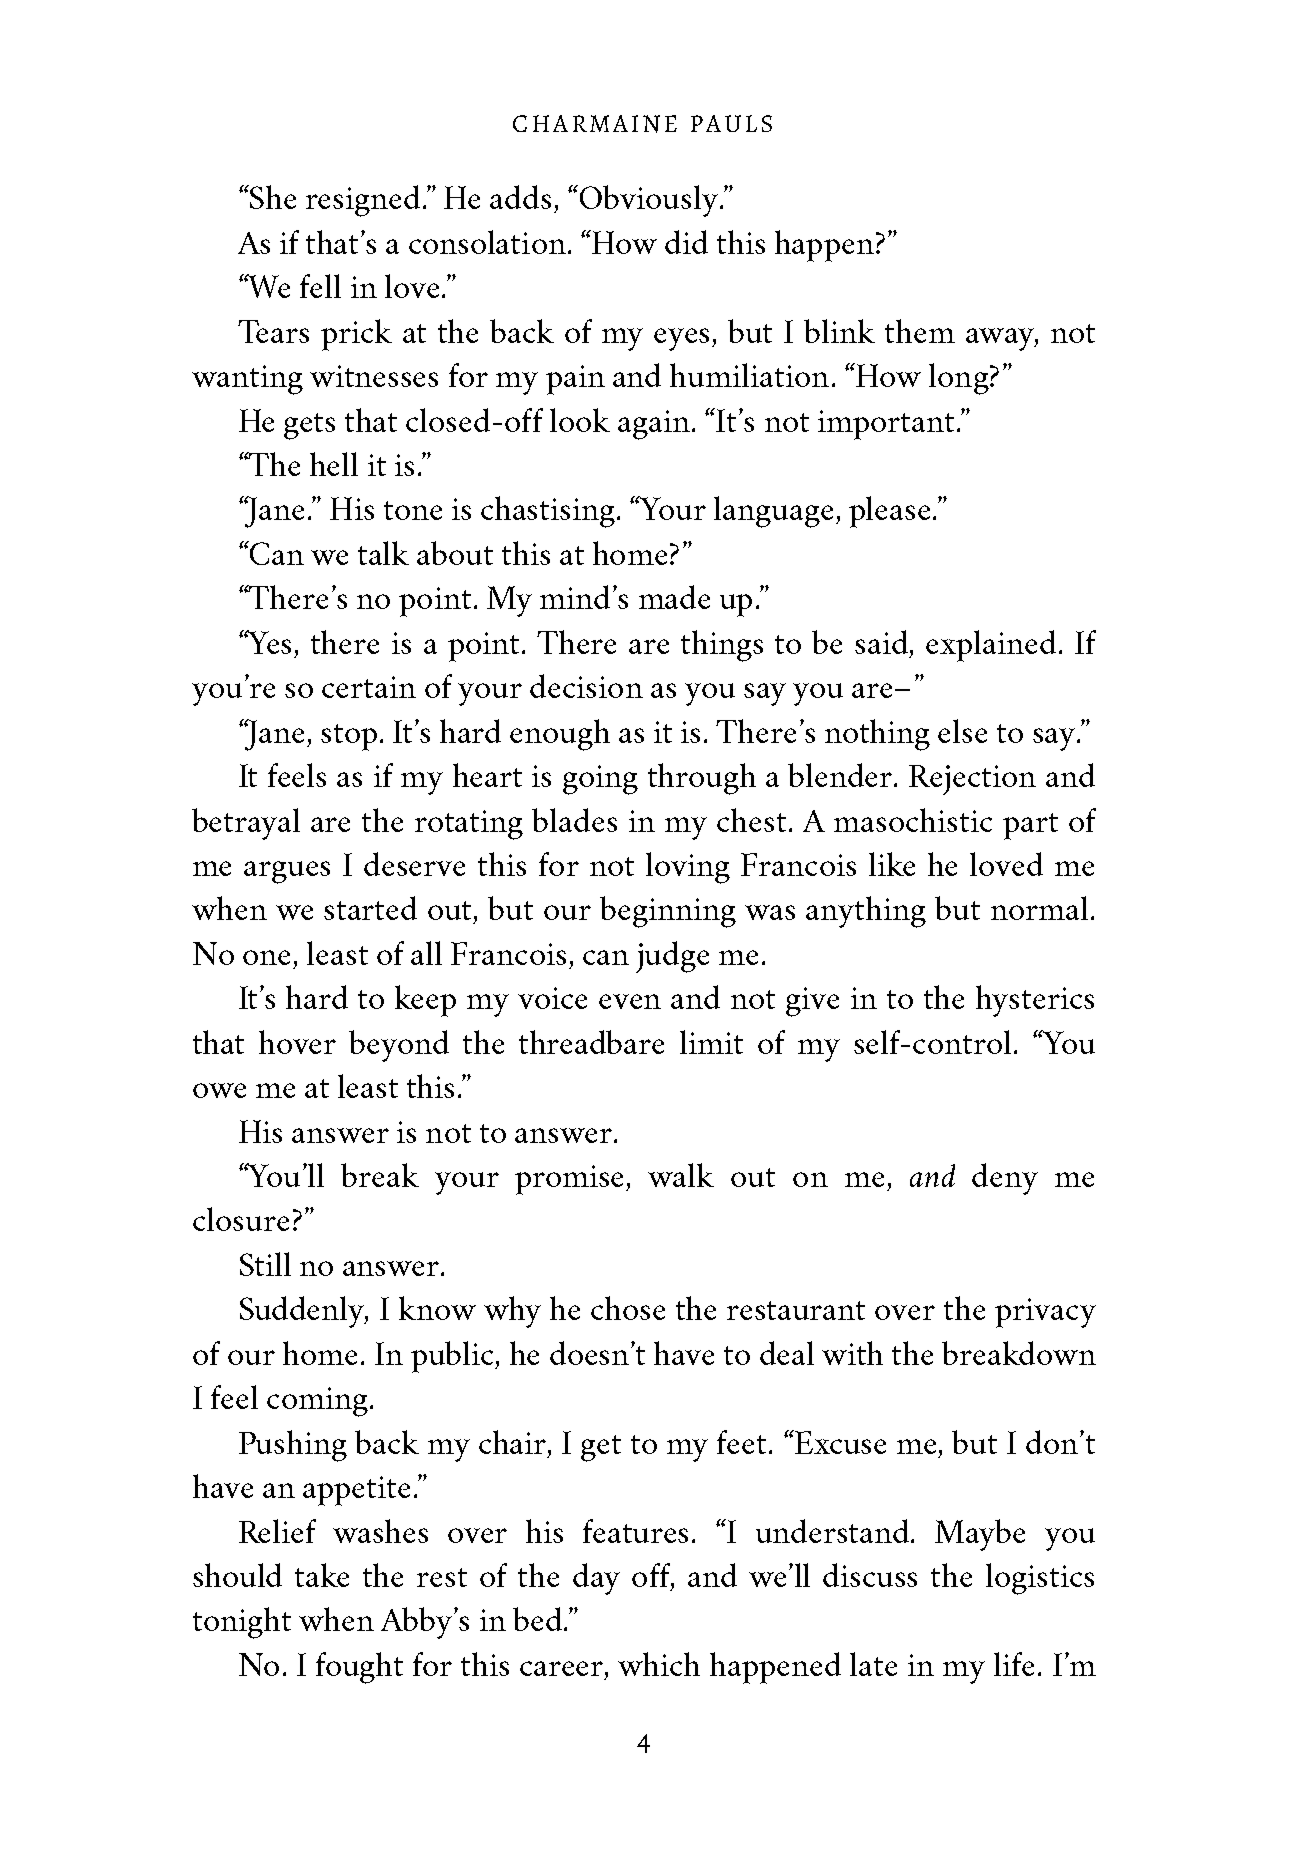 The height and width of the screenshot is (1858, 1314). I want to click on which, so click(659, 1664).
